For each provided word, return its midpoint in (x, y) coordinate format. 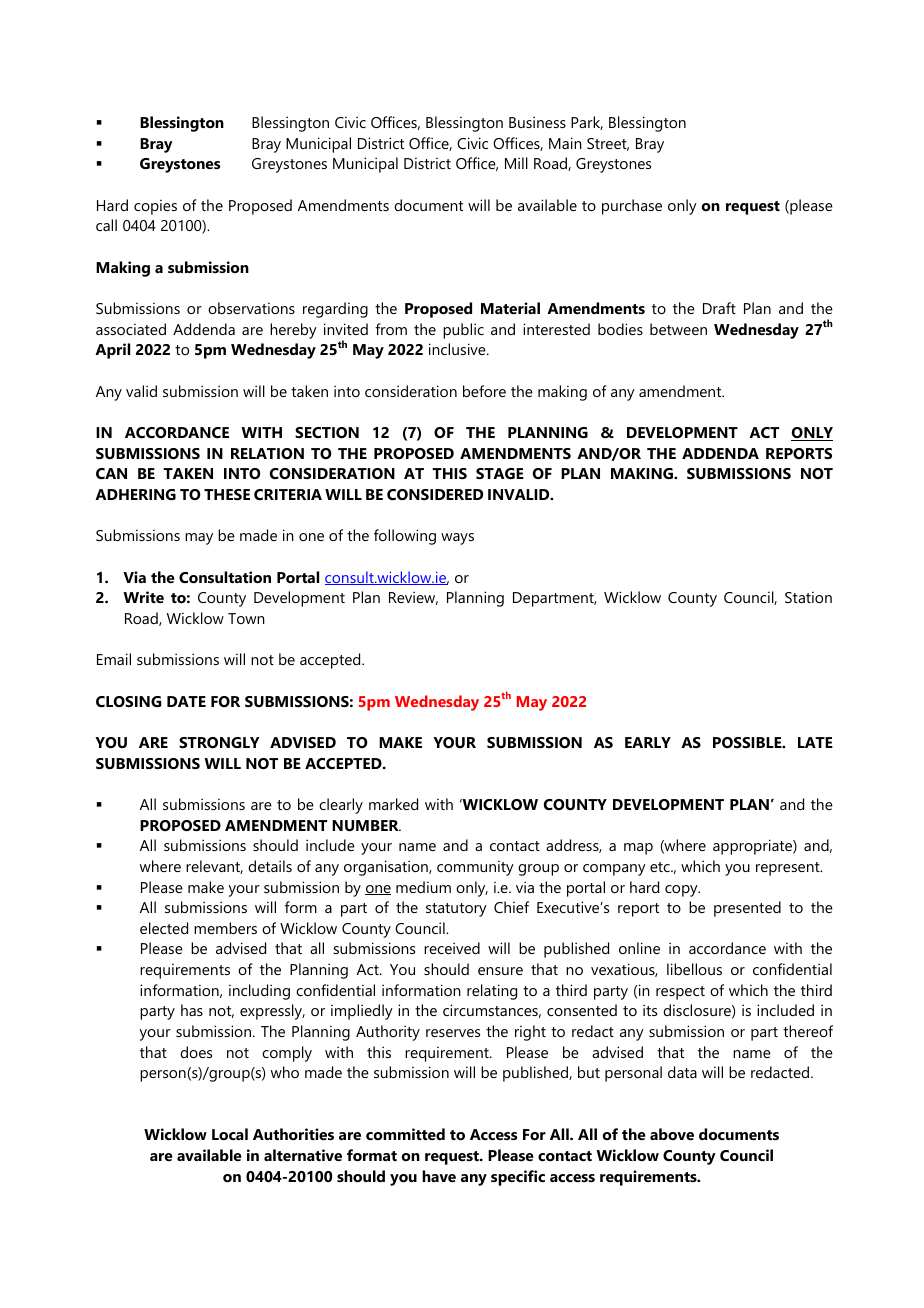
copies (155, 207)
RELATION (267, 453)
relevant (214, 867)
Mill (516, 163)
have (439, 1176)
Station (808, 597)
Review (413, 598)
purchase (632, 207)
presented (747, 909)
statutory (456, 910)
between (678, 329)
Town (246, 618)
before (484, 391)
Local (230, 1134)
